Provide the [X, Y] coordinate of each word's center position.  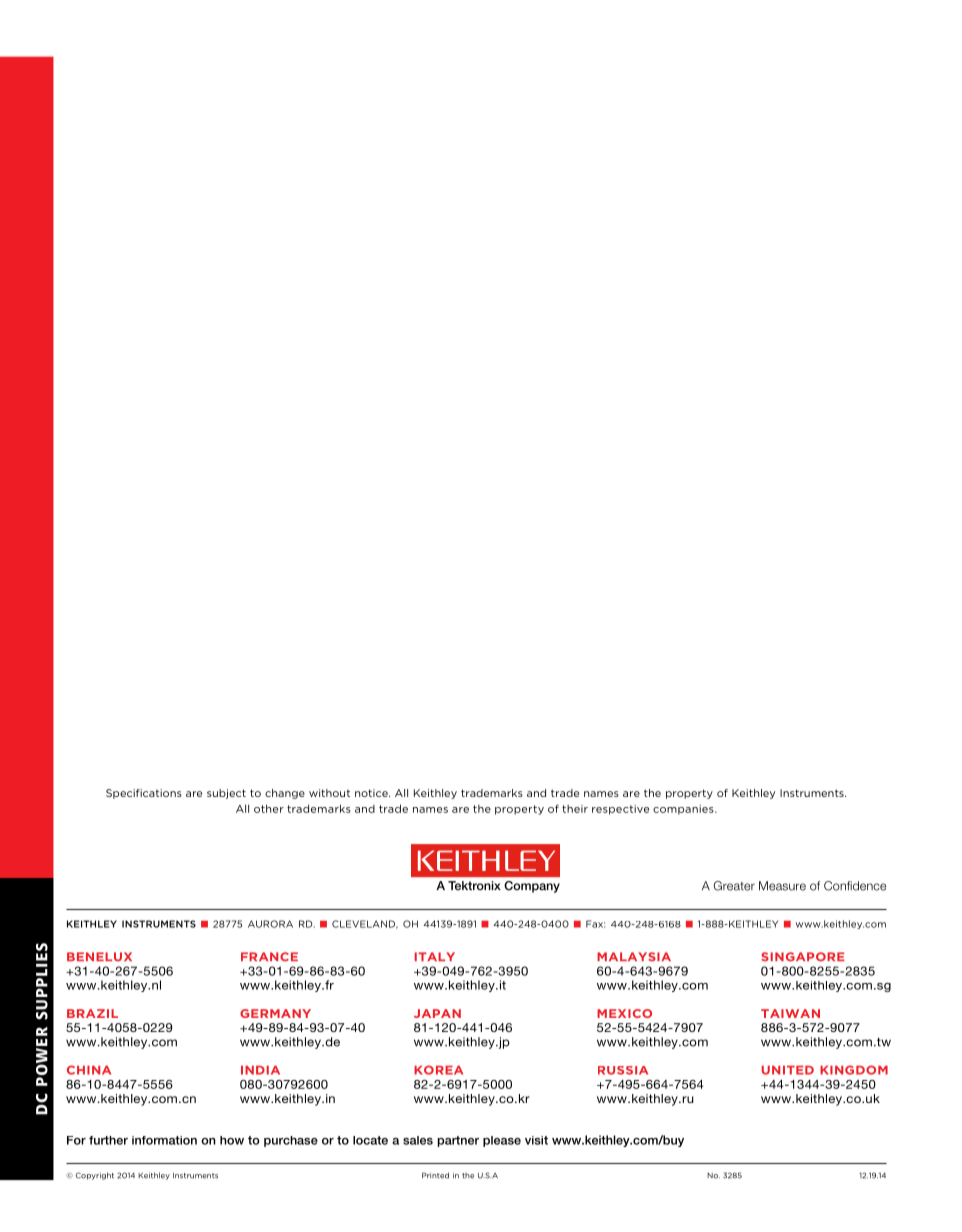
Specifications [144, 794]
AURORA [270, 924]
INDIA [260, 1070]
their [575, 809]
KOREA [438, 1070]
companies [684, 810]
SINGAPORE [803, 957]
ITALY [435, 956]
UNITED [788, 1070]
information [164, 1140]
